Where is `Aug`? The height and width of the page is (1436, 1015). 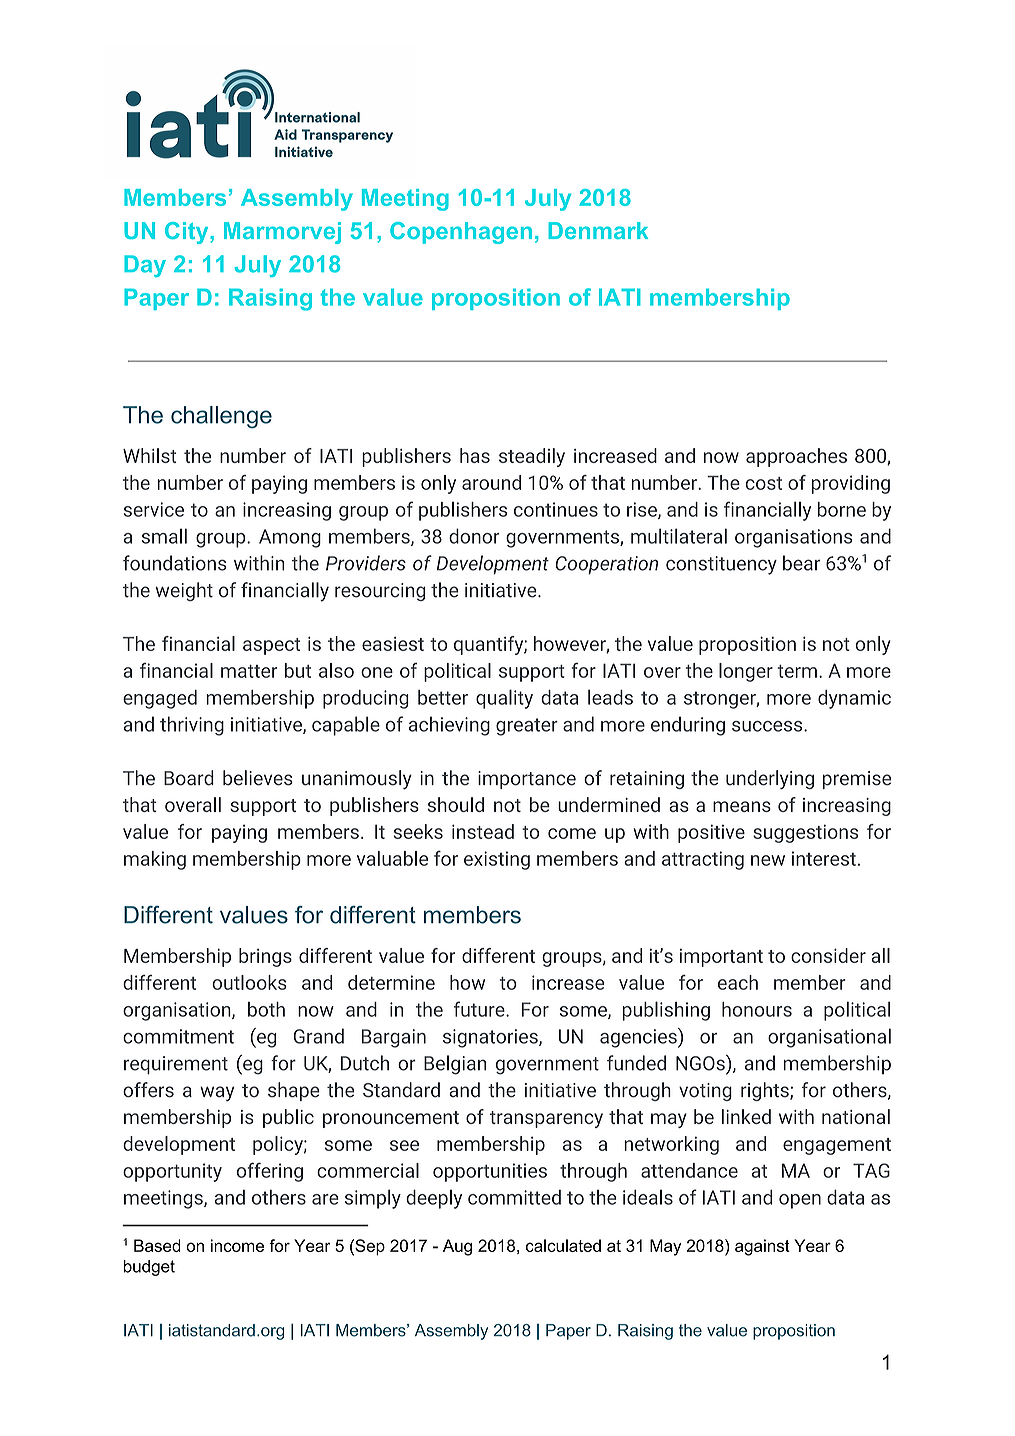
Aug is located at coordinates (457, 1247).
